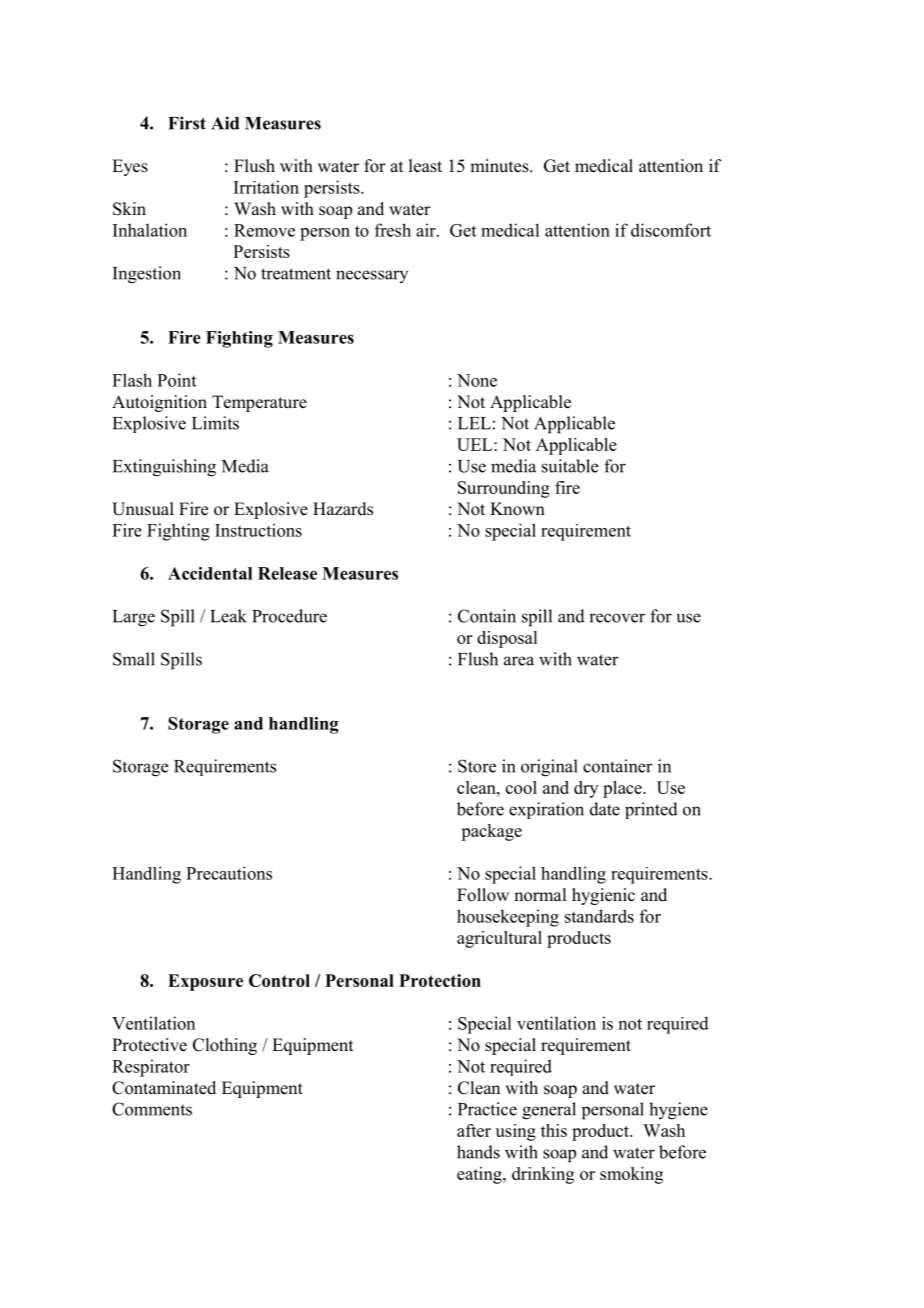 The image size is (924, 1308). Describe the element at coordinates (187, 123) in the document. I see `First` at that location.
